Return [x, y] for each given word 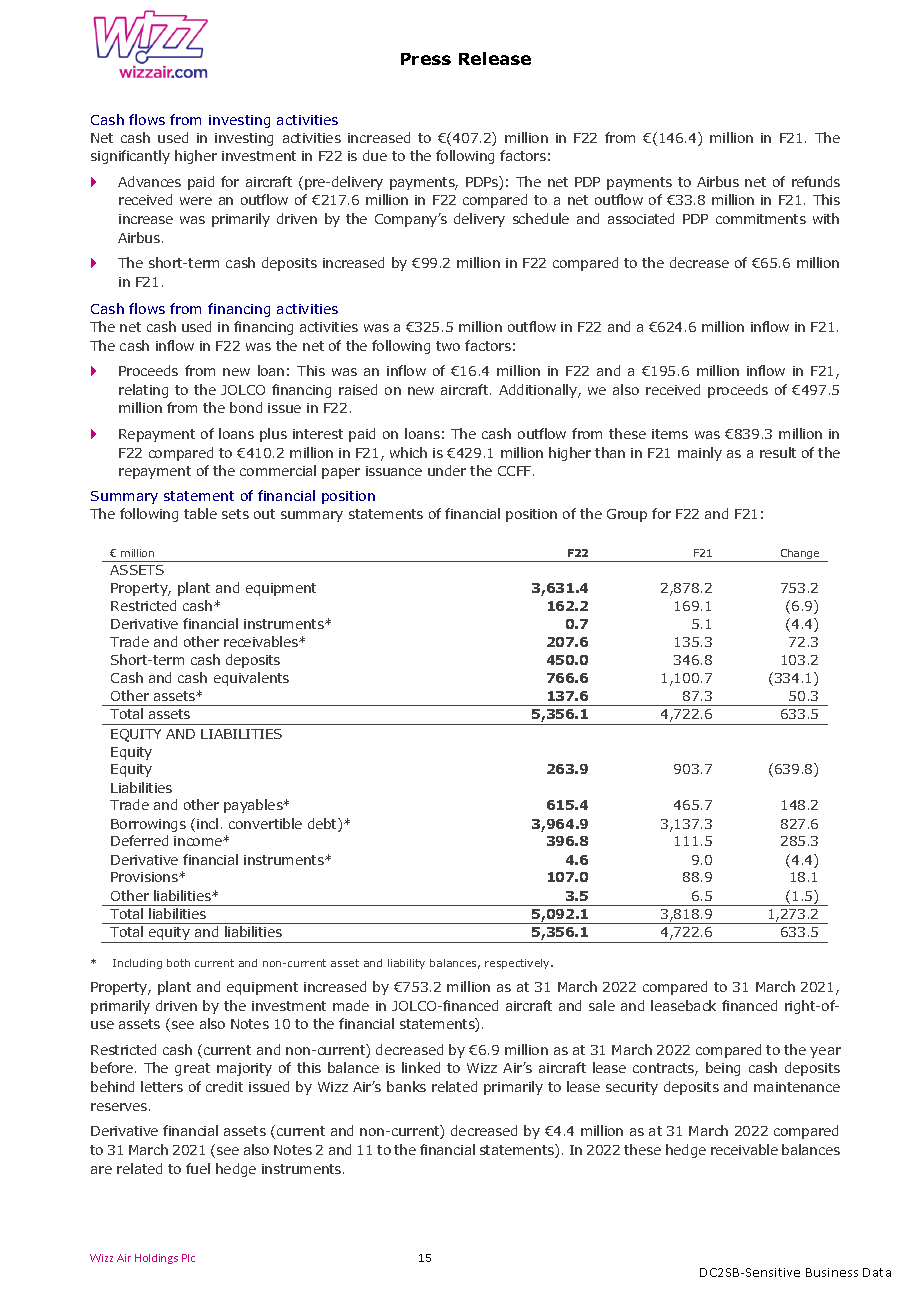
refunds [816, 181]
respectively [518, 964]
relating [143, 391]
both [178, 963]
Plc [188, 1258]
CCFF [516, 471]
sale [602, 1005]
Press [426, 59]
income [199, 841]
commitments [761, 219]
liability [406, 964]
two [448, 346]
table [200, 513]
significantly [130, 157]
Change [800, 555]
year [825, 1052]
